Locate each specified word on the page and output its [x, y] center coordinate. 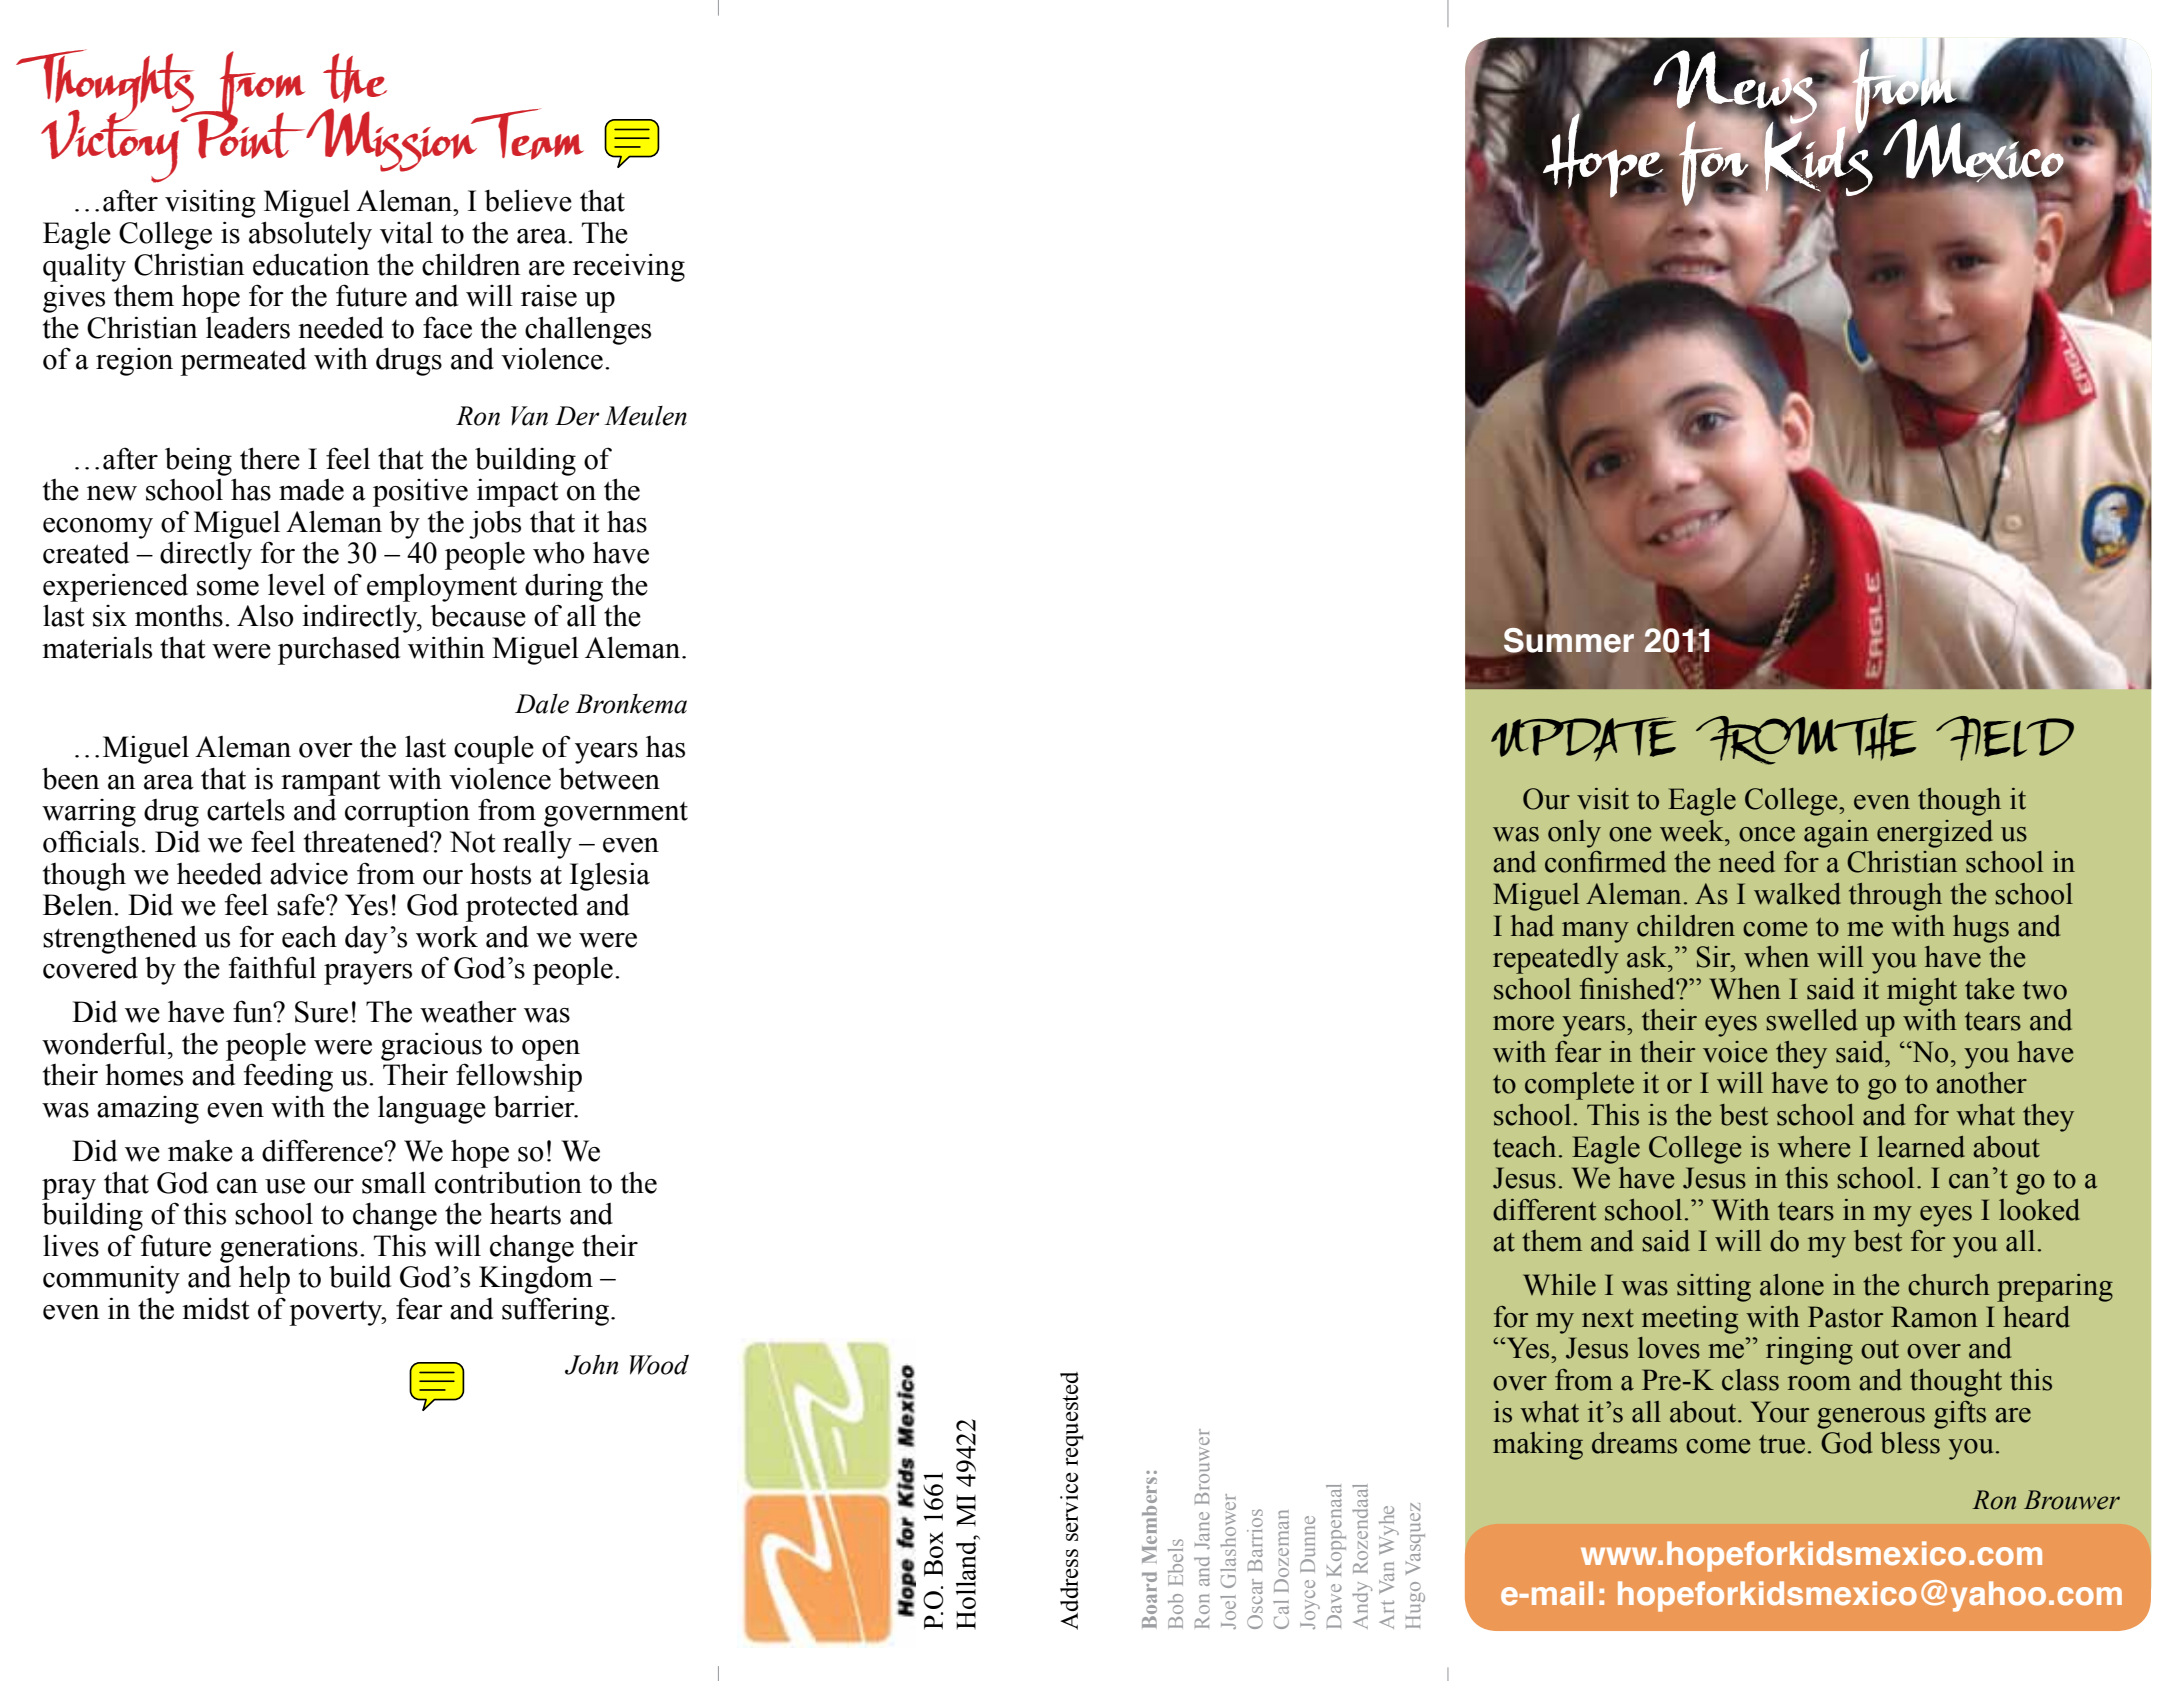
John [591, 1364]
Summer [1569, 641]
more [1523, 1023]
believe [528, 200]
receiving [629, 267]
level [296, 584]
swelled [1811, 1020]
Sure [321, 1012]
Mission [393, 140]
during [564, 587]
